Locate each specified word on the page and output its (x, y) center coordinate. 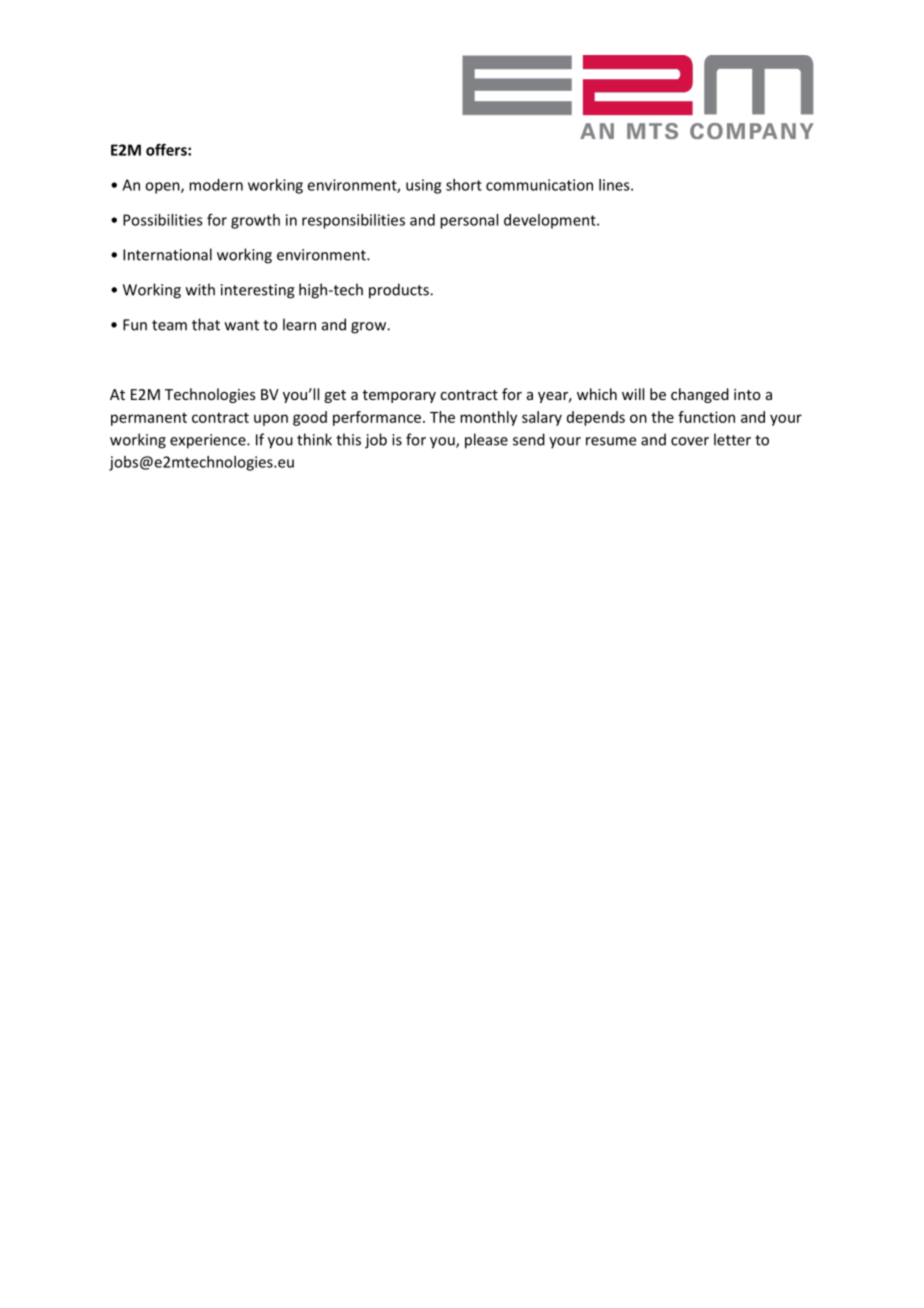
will (633, 394)
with (200, 289)
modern (216, 185)
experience (209, 441)
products (400, 291)
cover (690, 441)
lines (615, 185)
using (423, 186)
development (551, 221)
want (242, 325)
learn (299, 324)
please (486, 441)
